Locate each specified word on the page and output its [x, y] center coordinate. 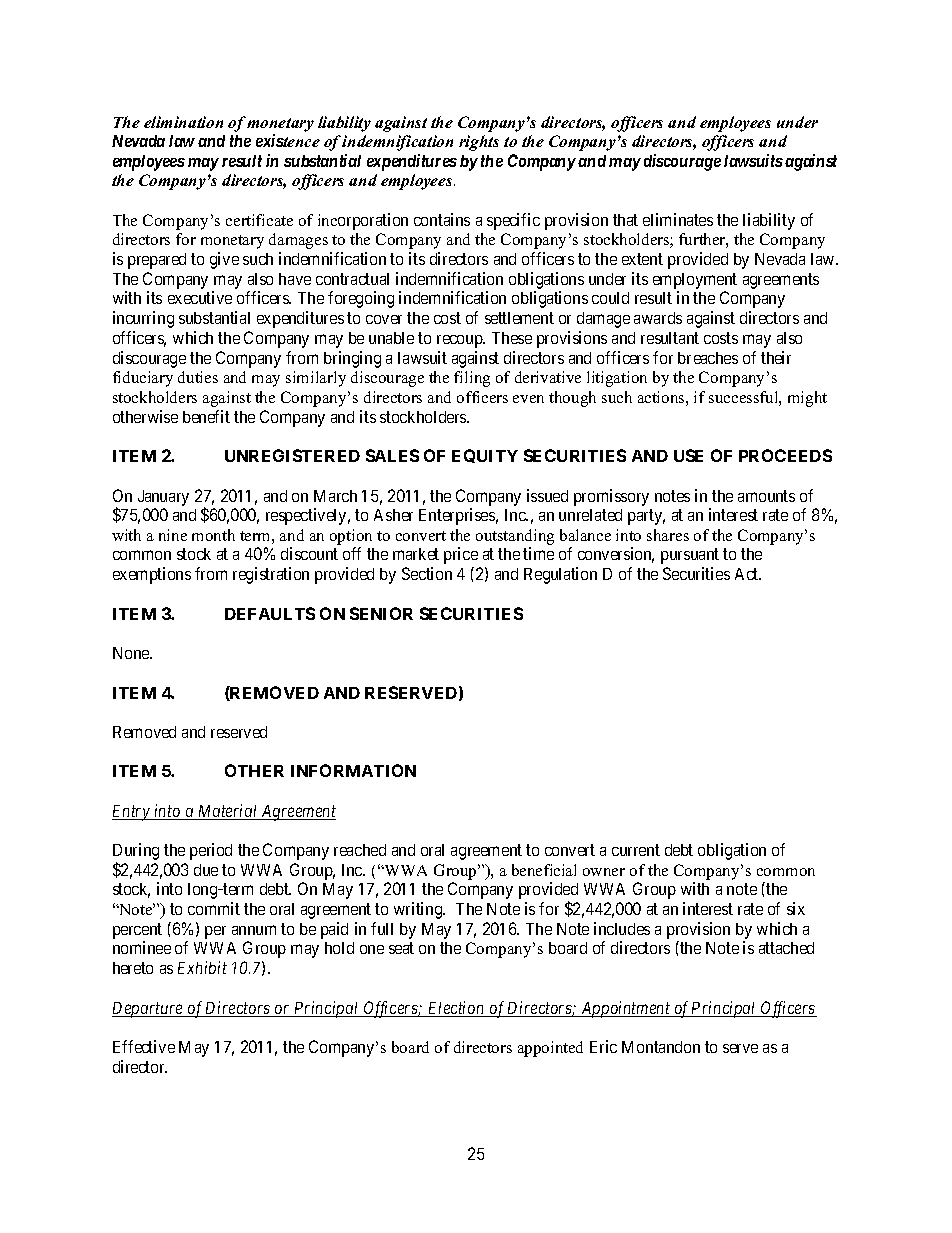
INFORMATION [353, 770]
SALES [392, 455]
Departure [148, 1010]
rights [479, 143]
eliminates [678, 219]
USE [688, 455]
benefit [206, 416]
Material [227, 812]
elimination [183, 122]
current [636, 850]
